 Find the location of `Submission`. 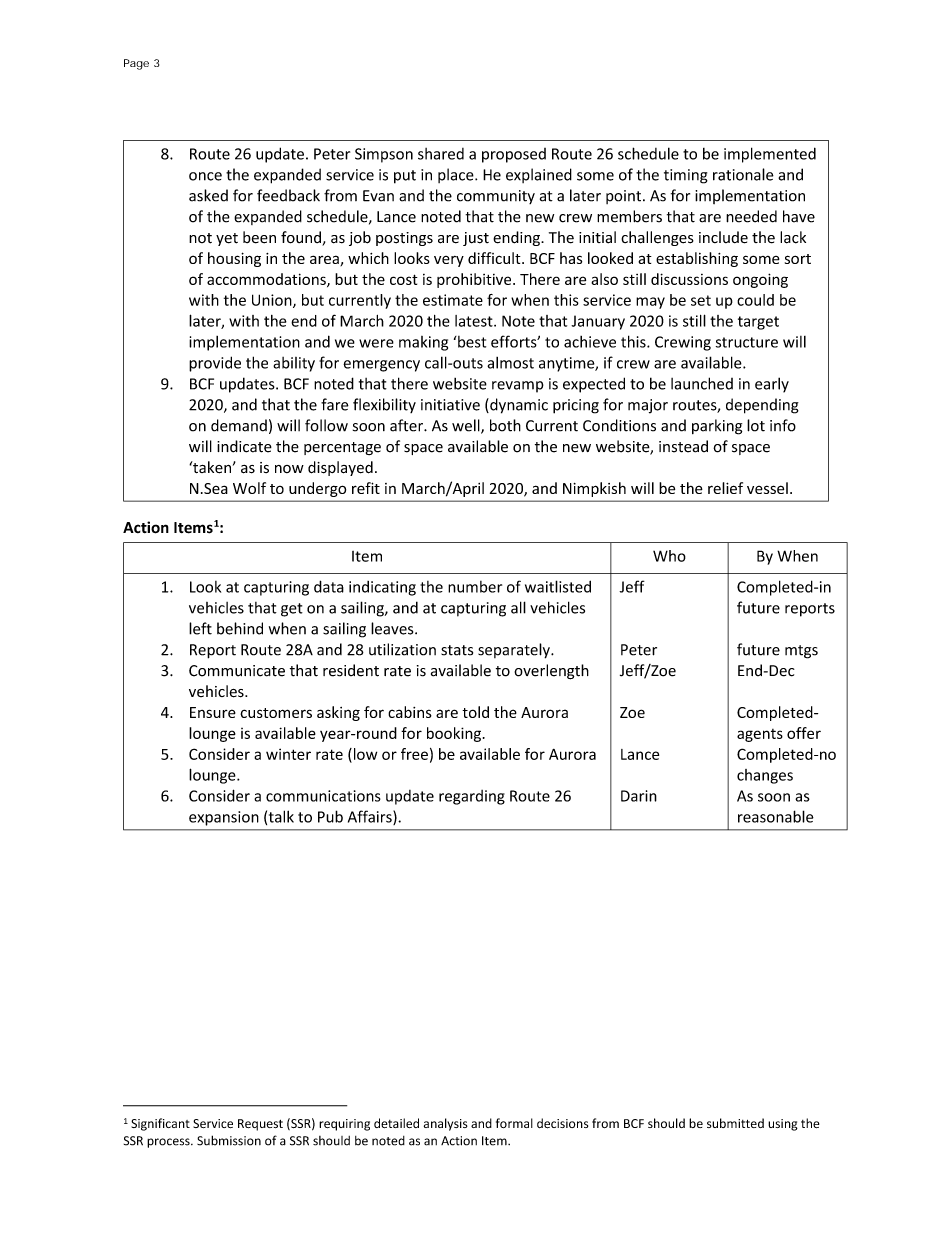

Submission is located at coordinates (229, 1140).
